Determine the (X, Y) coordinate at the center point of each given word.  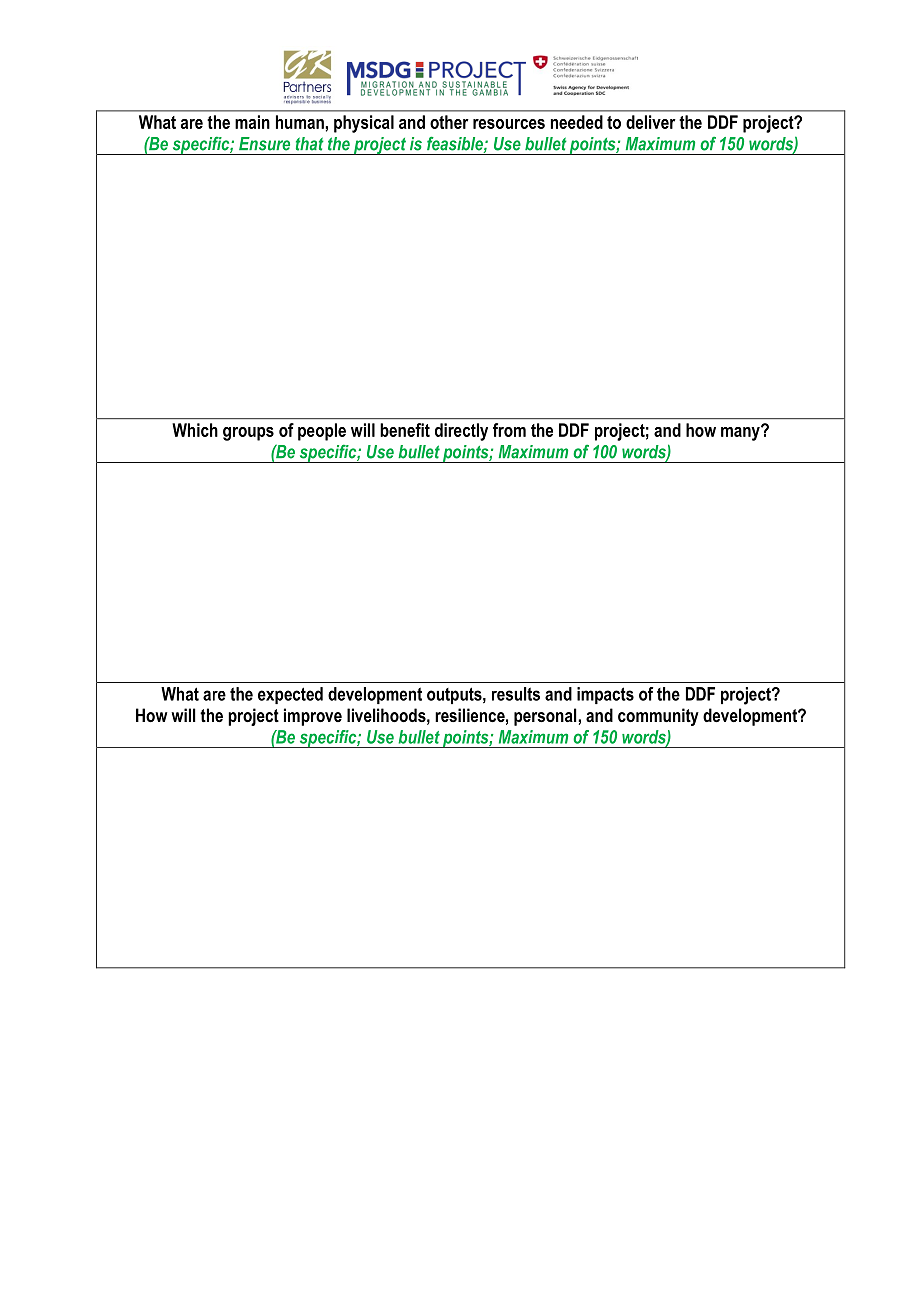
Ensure (264, 144)
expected (290, 695)
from (509, 430)
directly (461, 432)
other (449, 122)
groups (248, 434)
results (516, 694)
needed (577, 122)
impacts (605, 695)
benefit (405, 430)
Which (195, 430)
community (658, 717)
